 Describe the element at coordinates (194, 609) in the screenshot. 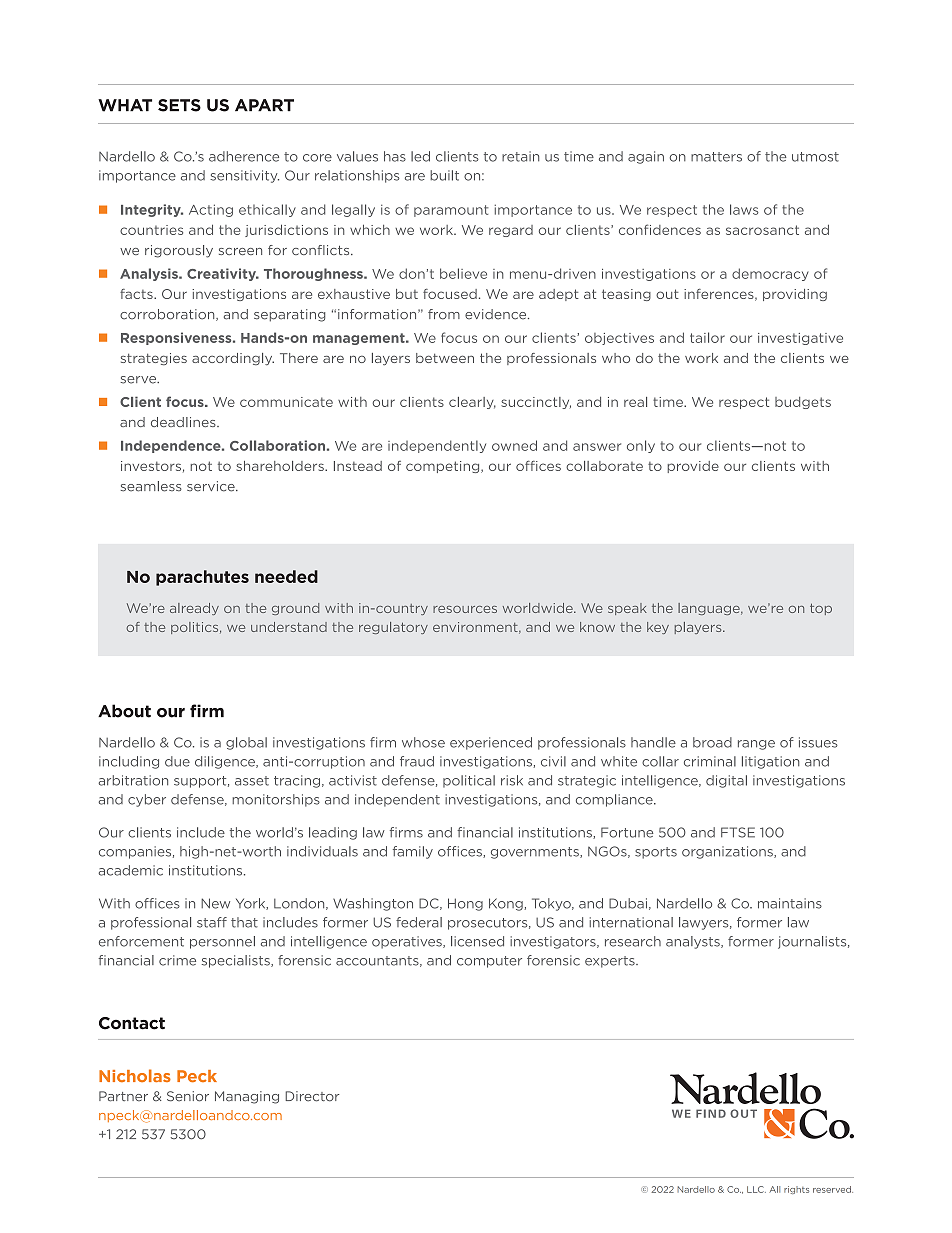

I see `already` at that location.
